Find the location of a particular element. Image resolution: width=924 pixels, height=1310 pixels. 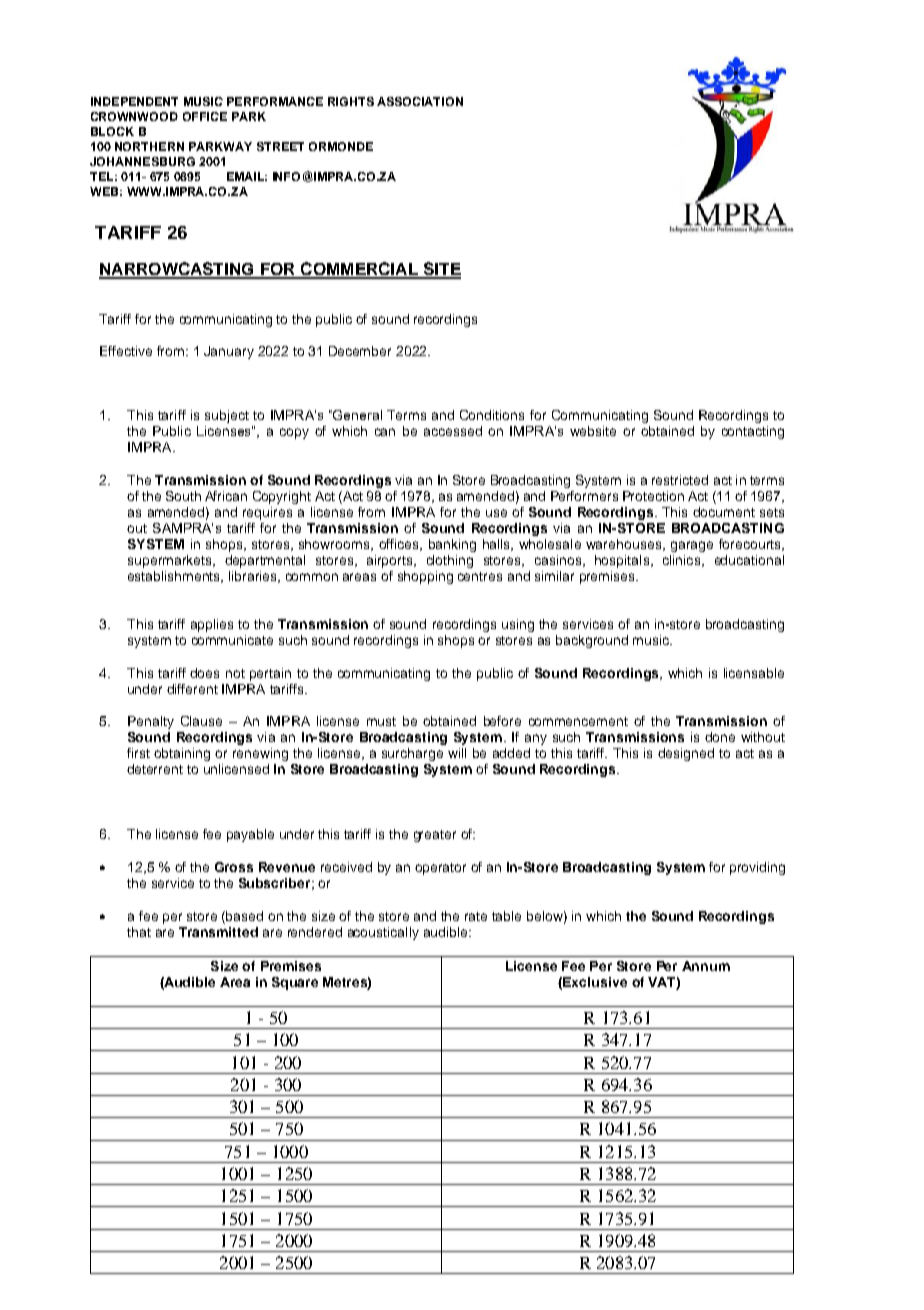

garage is located at coordinates (692, 546).
